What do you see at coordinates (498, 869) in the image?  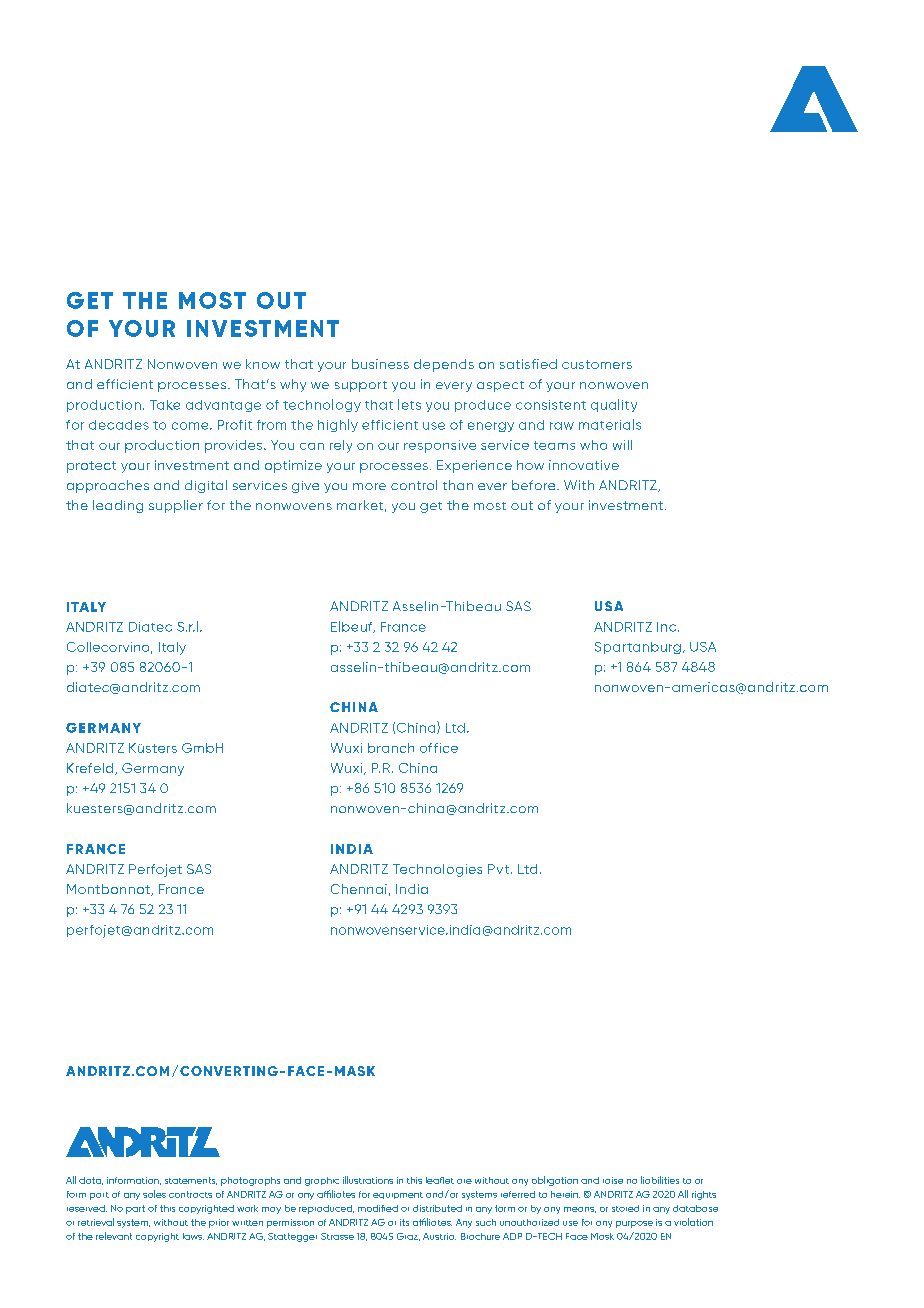 I see `Pvt` at bounding box center [498, 869].
